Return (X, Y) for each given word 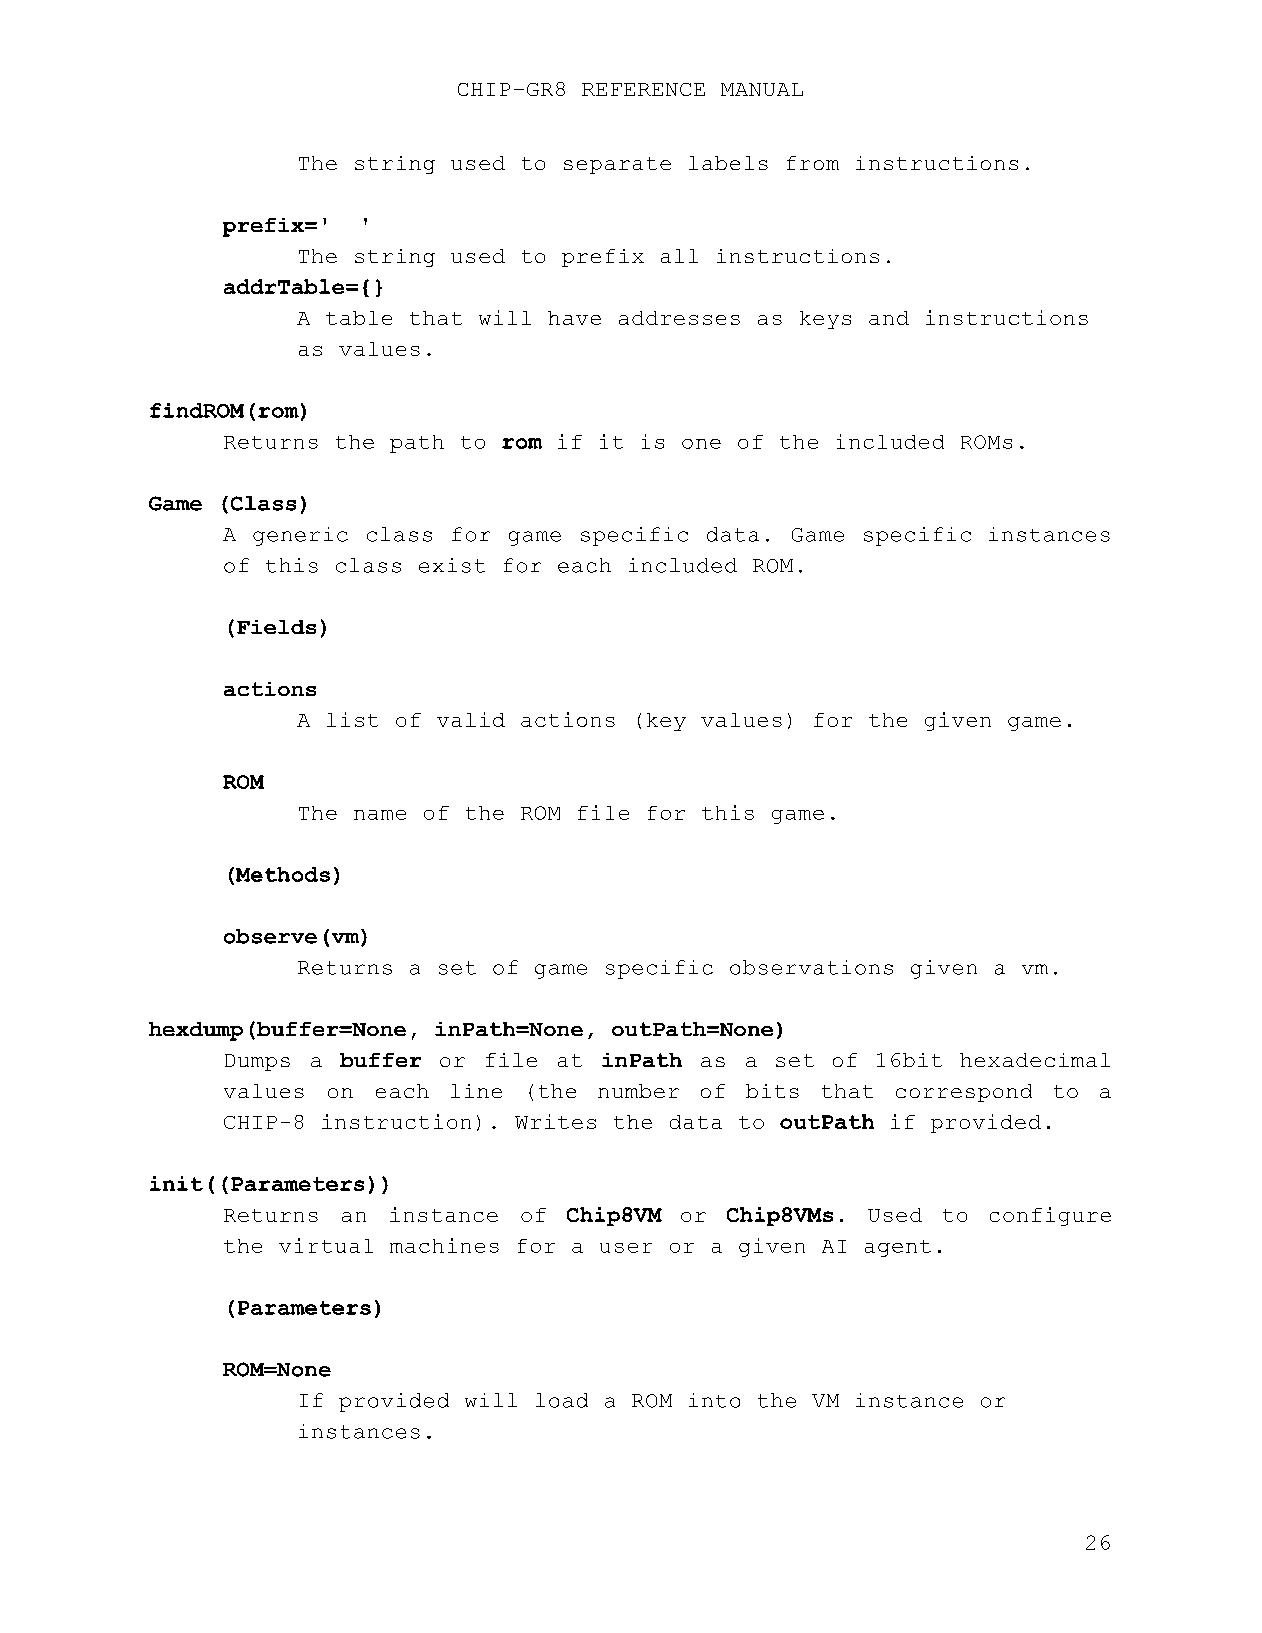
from (813, 163)
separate (617, 165)
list (352, 719)
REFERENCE (643, 89)
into (714, 1400)
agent (898, 1248)
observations (811, 967)
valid (471, 719)
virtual (326, 1245)
